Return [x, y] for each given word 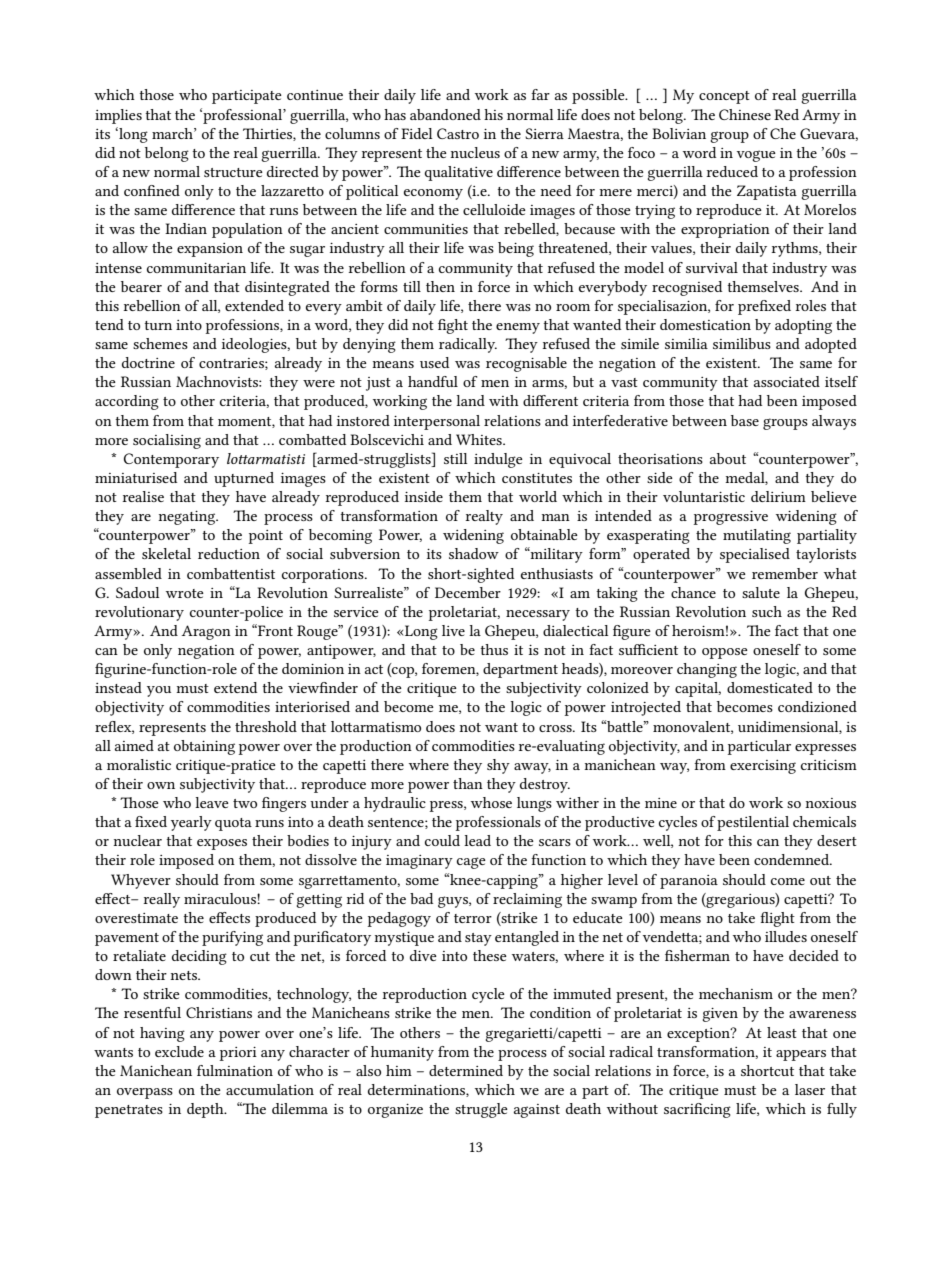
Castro [458, 133]
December [468, 592]
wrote [185, 593]
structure [233, 172]
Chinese [745, 114]
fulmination [235, 1070]
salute [761, 592]
